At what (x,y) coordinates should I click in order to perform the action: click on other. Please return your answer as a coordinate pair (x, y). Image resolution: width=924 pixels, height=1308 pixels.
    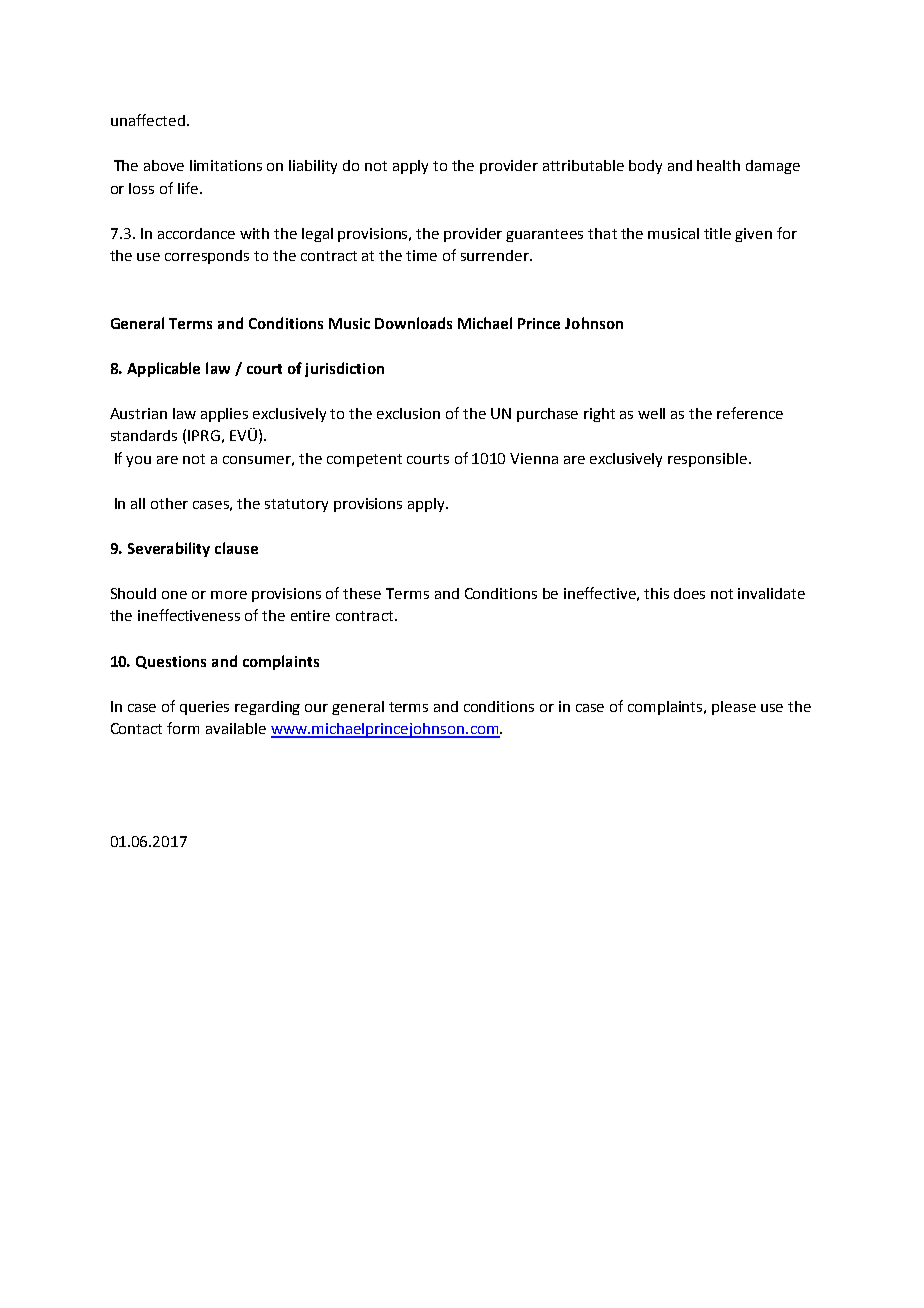
    Looking at the image, I should click on (169, 503).
